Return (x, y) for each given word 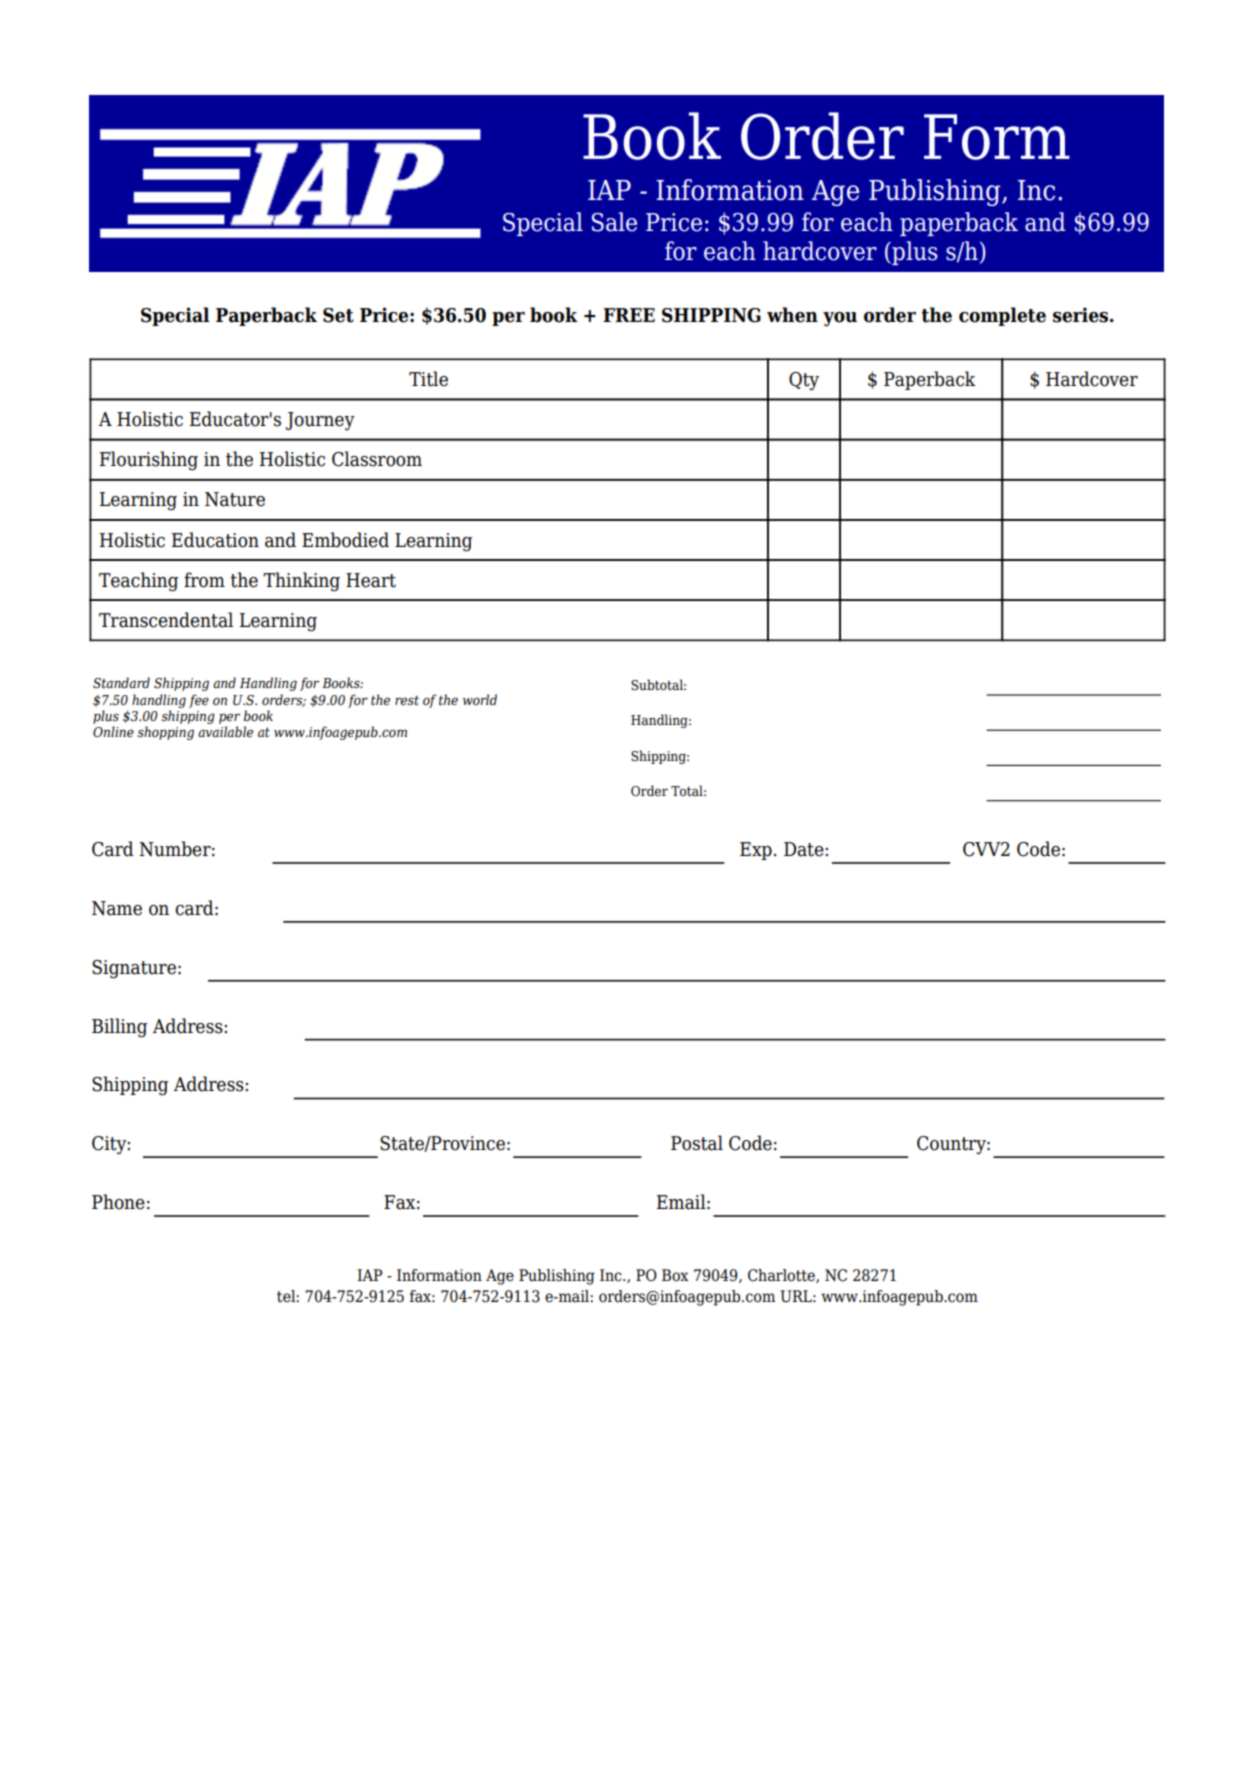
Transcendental (166, 620)
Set (338, 315)
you (840, 319)
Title (428, 379)
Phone (118, 1202)
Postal (697, 1143)
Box (675, 1275)
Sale (614, 222)
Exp (756, 851)
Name (117, 908)
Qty (804, 381)
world (480, 699)
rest (407, 700)
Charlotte (782, 1276)
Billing (119, 1028)
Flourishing (149, 461)
